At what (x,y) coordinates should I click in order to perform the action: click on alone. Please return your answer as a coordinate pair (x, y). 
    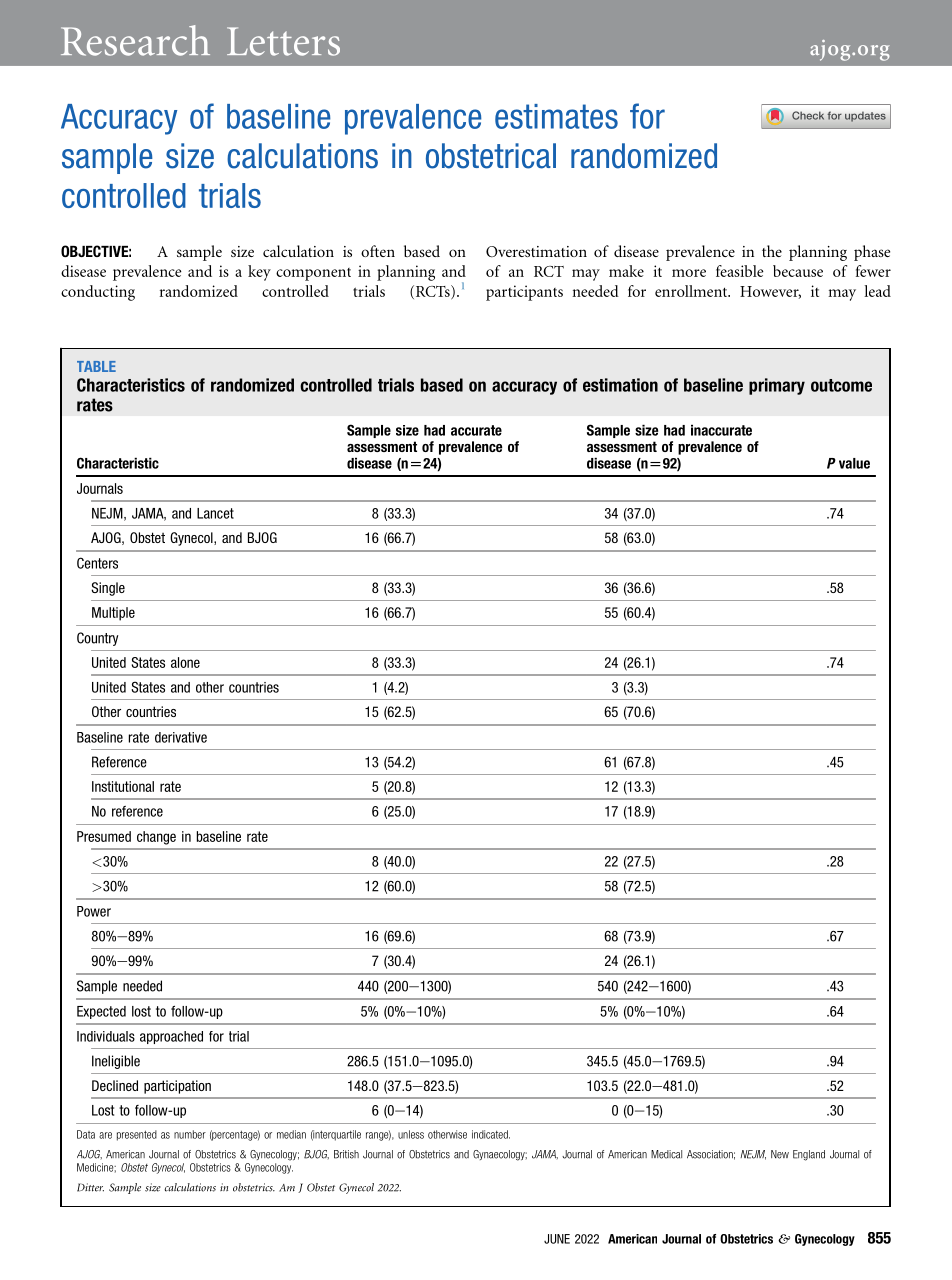
    Looking at the image, I should click on (185, 662).
